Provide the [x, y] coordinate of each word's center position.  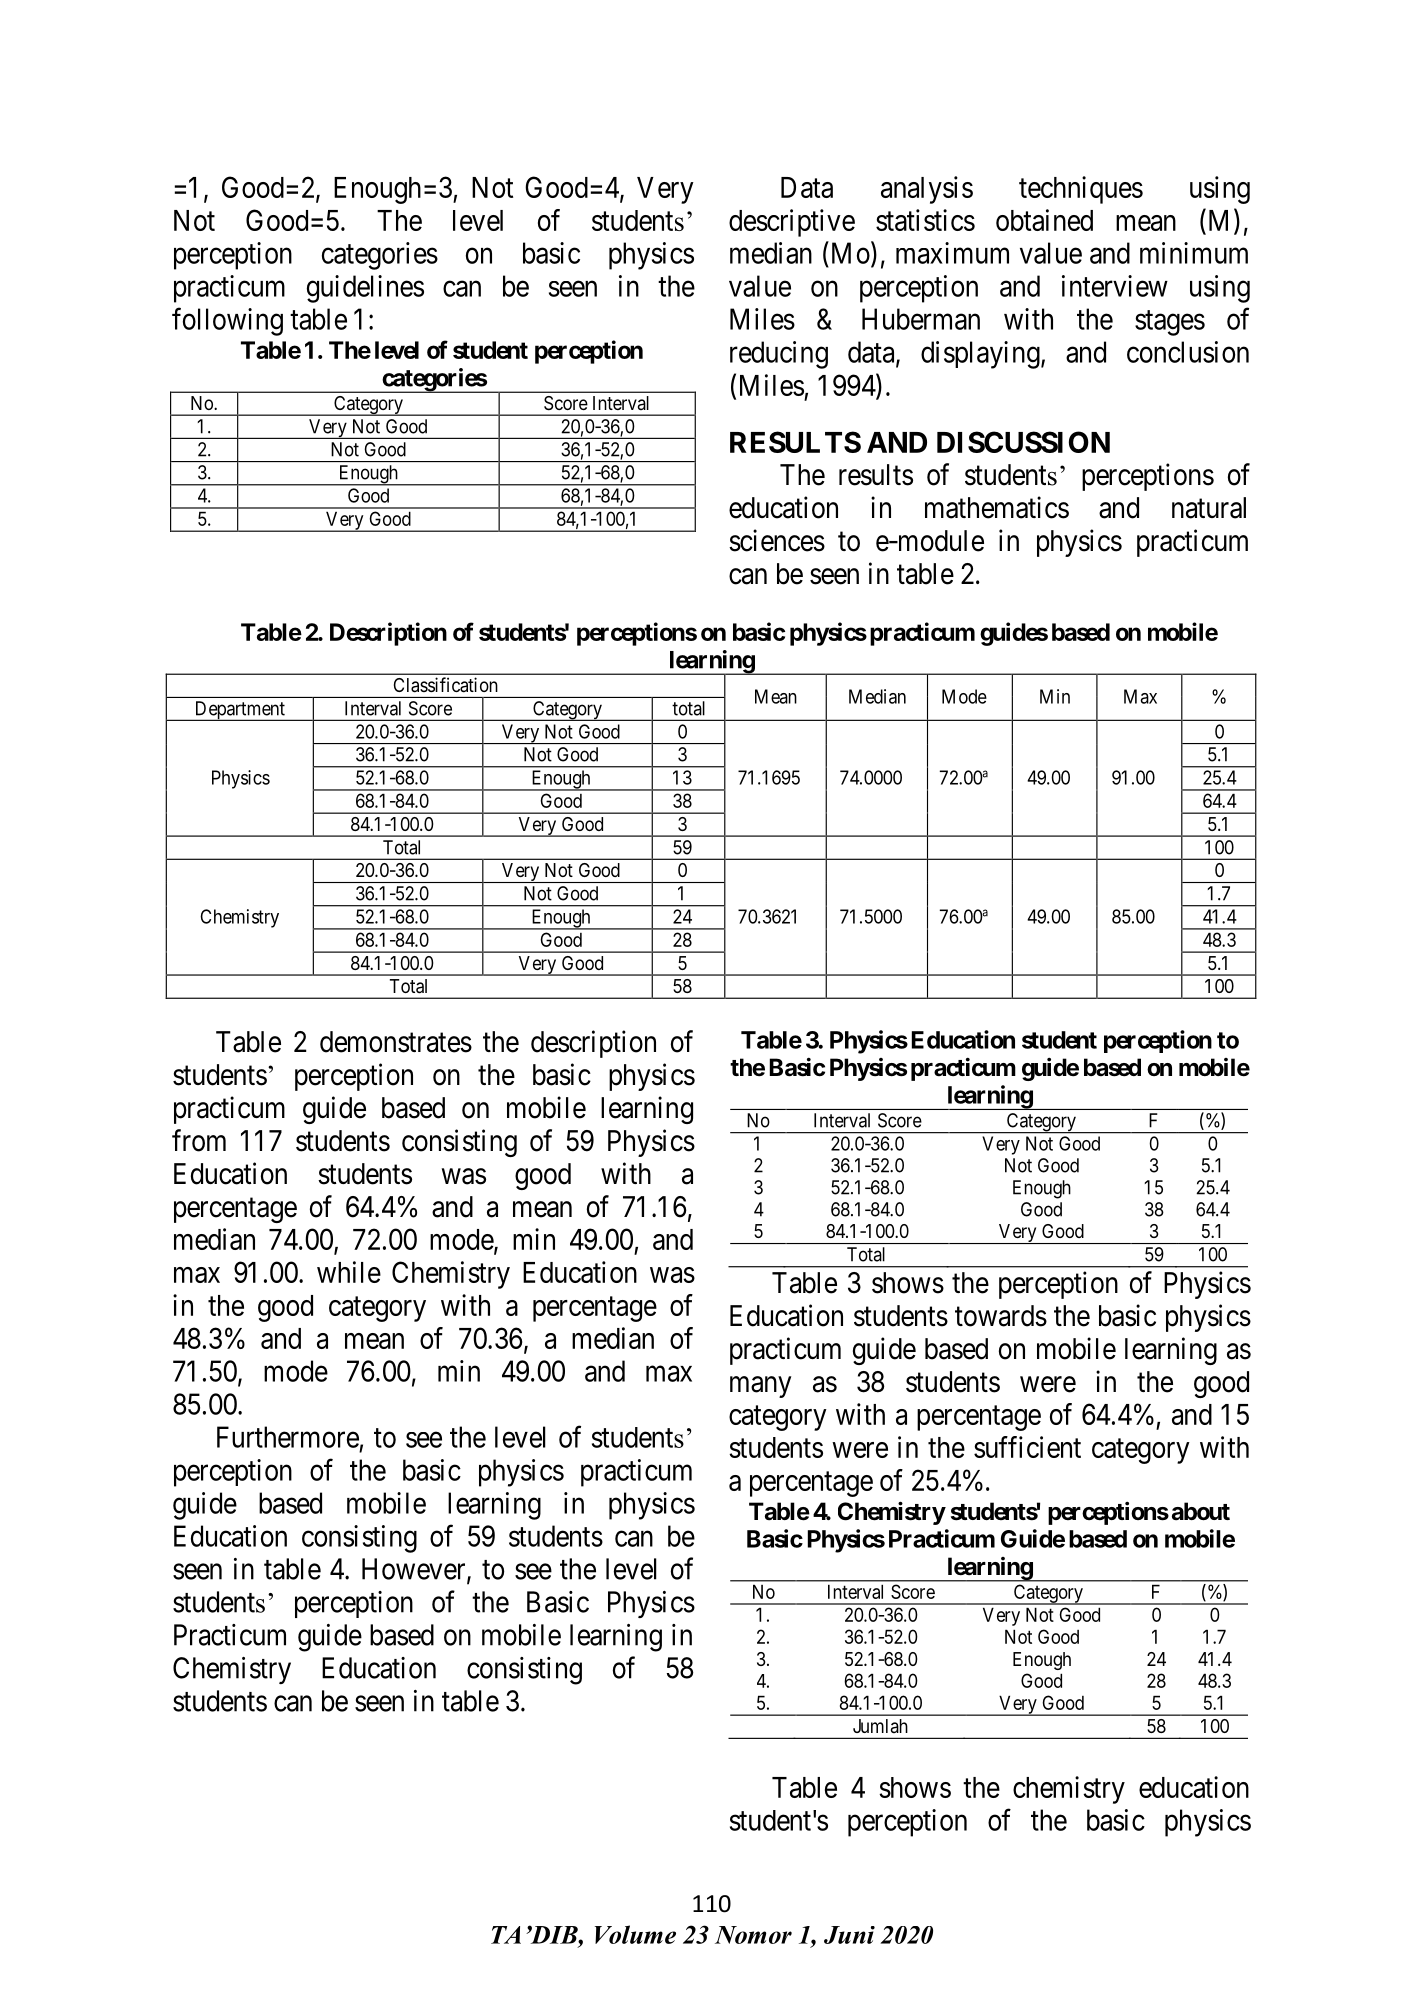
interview [1115, 286]
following [227, 321]
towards [1001, 1316]
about [1201, 1511]
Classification [446, 684]
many [760, 1387]
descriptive [792, 223]
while [349, 1272]
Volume [635, 1934]
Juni [849, 1935]
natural [1209, 508]
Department [239, 711]
